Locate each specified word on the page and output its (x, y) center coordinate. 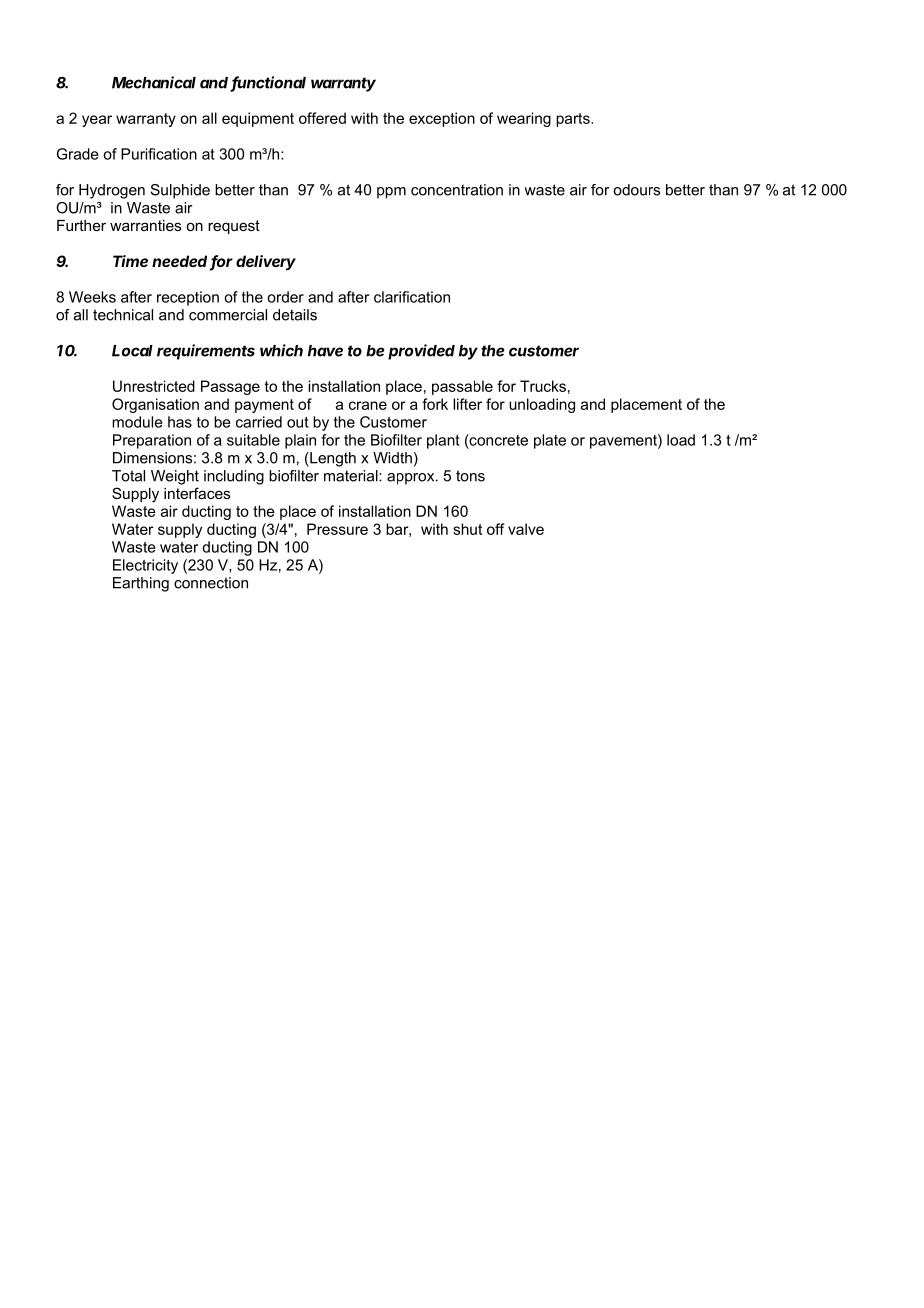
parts (574, 120)
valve (526, 529)
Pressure (337, 529)
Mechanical (154, 82)
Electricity (145, 566)
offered (322, 118)
